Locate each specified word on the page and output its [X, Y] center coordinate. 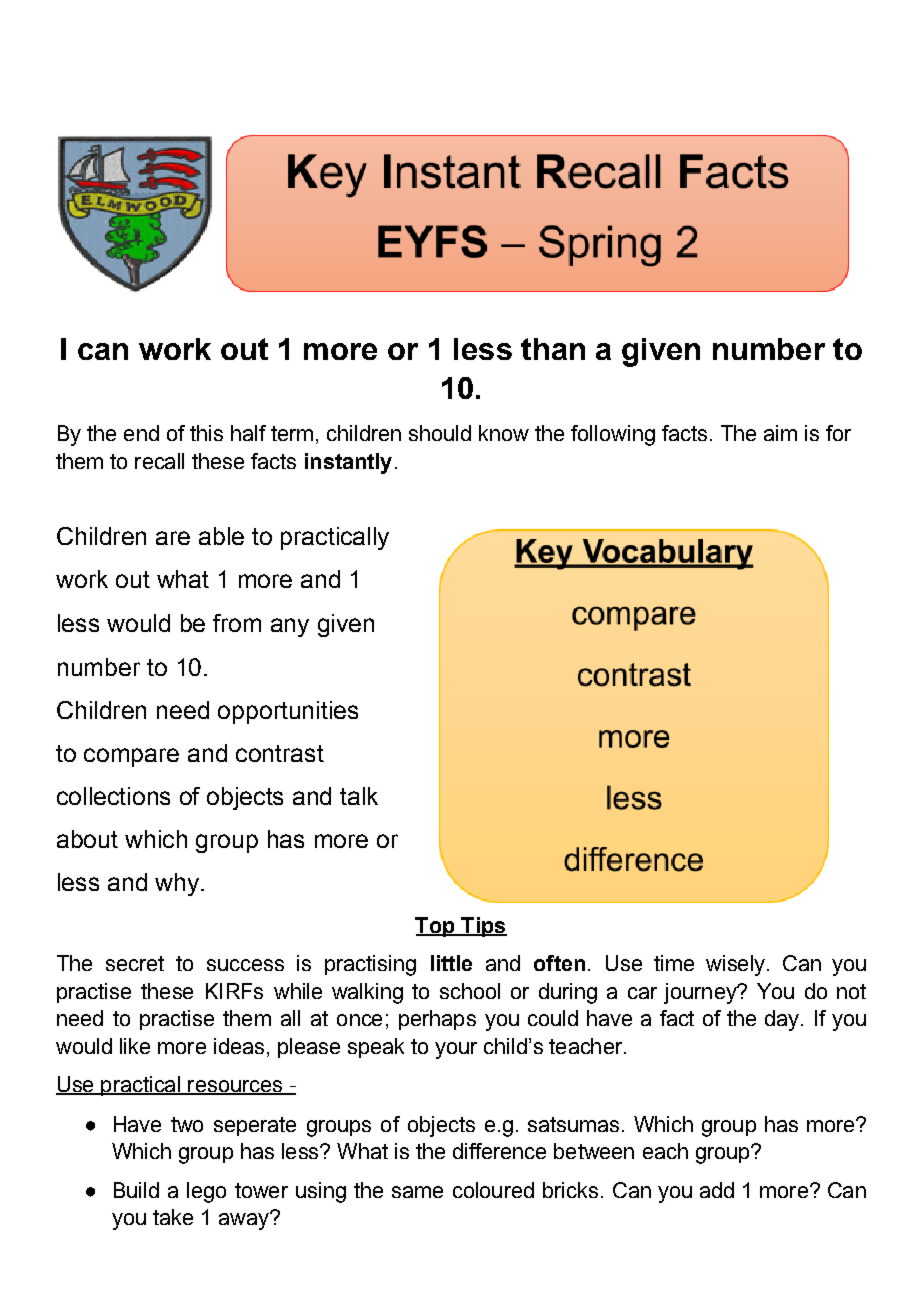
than [553, 349]
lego [206, 1192]
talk [359, 796]
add [717, 1190]
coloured [493, 1190]
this [206, 433]
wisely [737, 965]
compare [131, 757]
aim [780, 433]
